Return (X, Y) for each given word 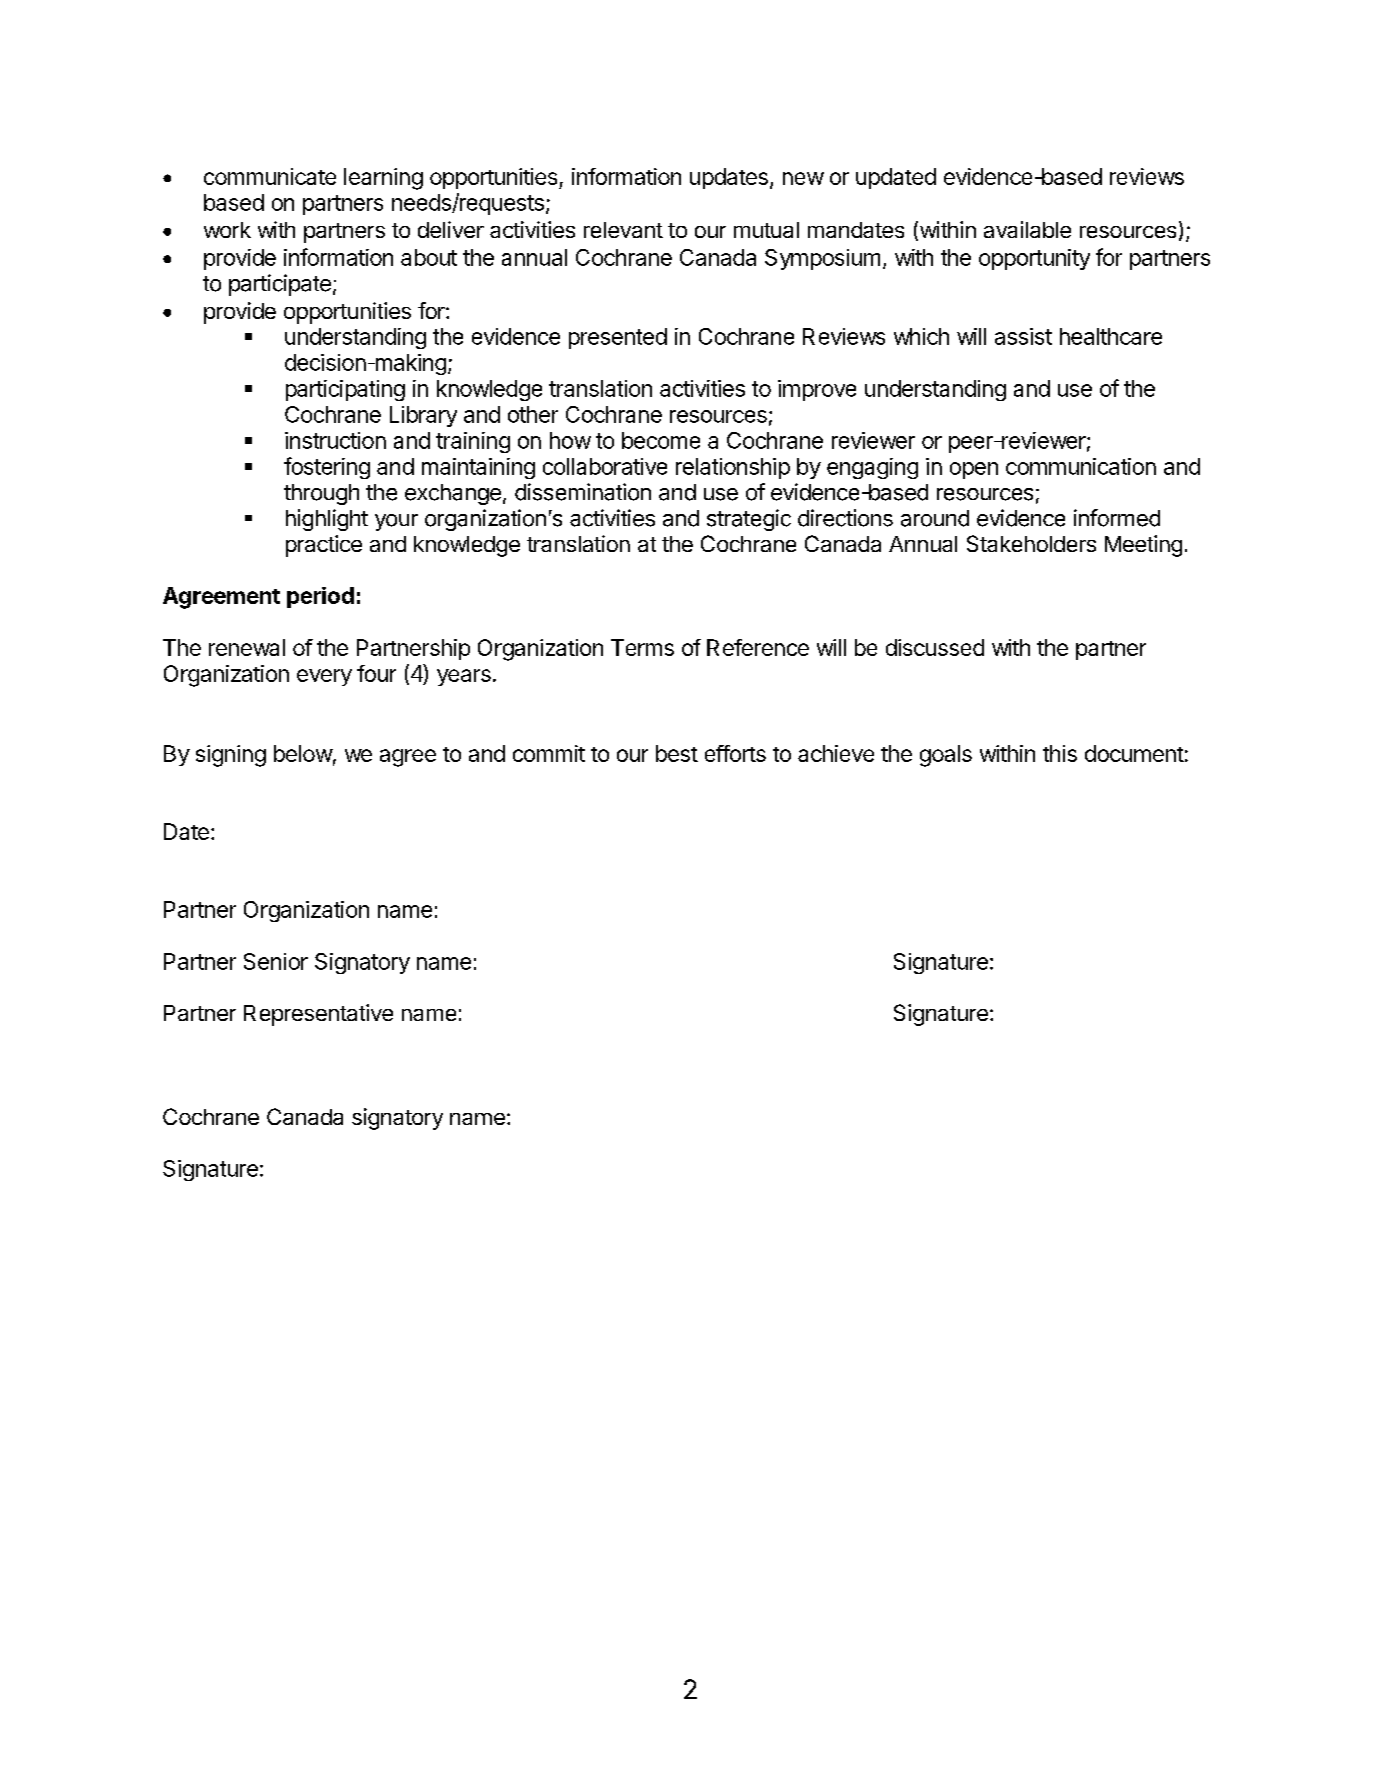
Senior (276, 961)
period (320, 597)
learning (383, 179)
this (1060, 753)
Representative (318, 1015)
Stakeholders (1031, 543)
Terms (642, 647)
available (1027, 229)
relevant (623, 230)
